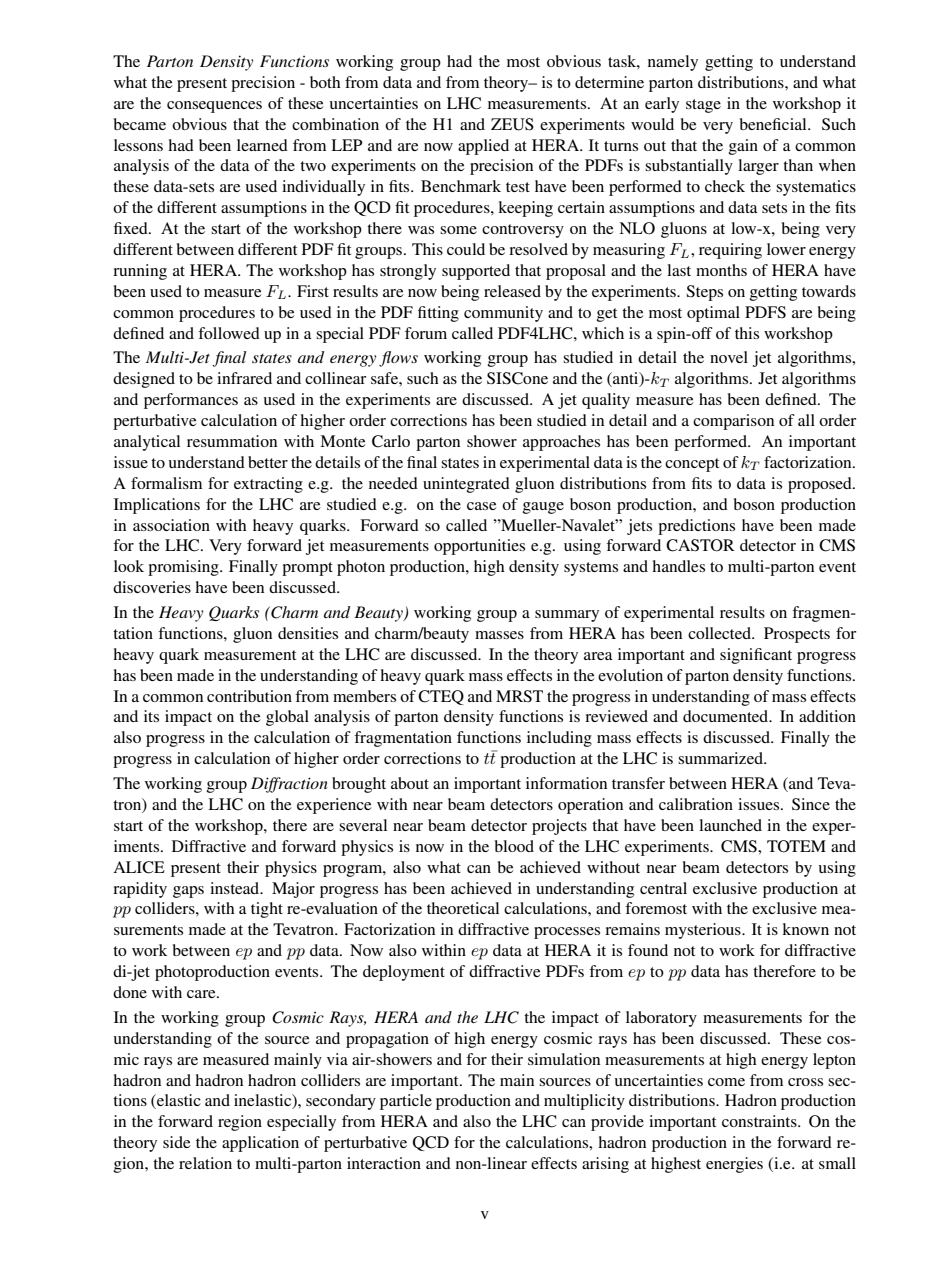 Image resolution: width=941 pixels, height=1288 pixels. What do you see at coordinates (774, 124) in the screenshot?
I see `beneficial` at bounding box center [774, 124].
